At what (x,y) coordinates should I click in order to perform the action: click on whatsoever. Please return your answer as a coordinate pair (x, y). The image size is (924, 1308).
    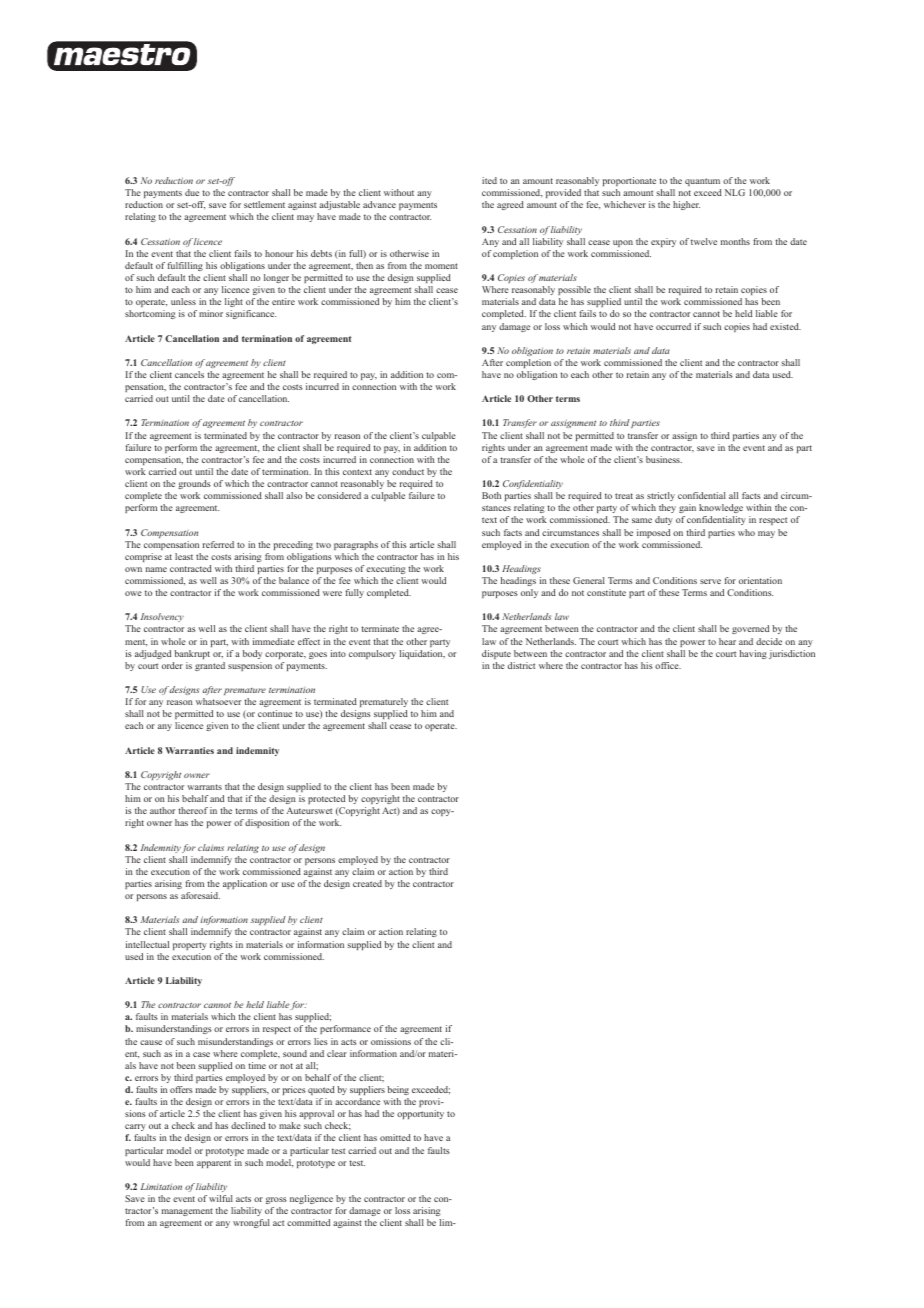
    Looking at the image, I should click on (218, 701).
